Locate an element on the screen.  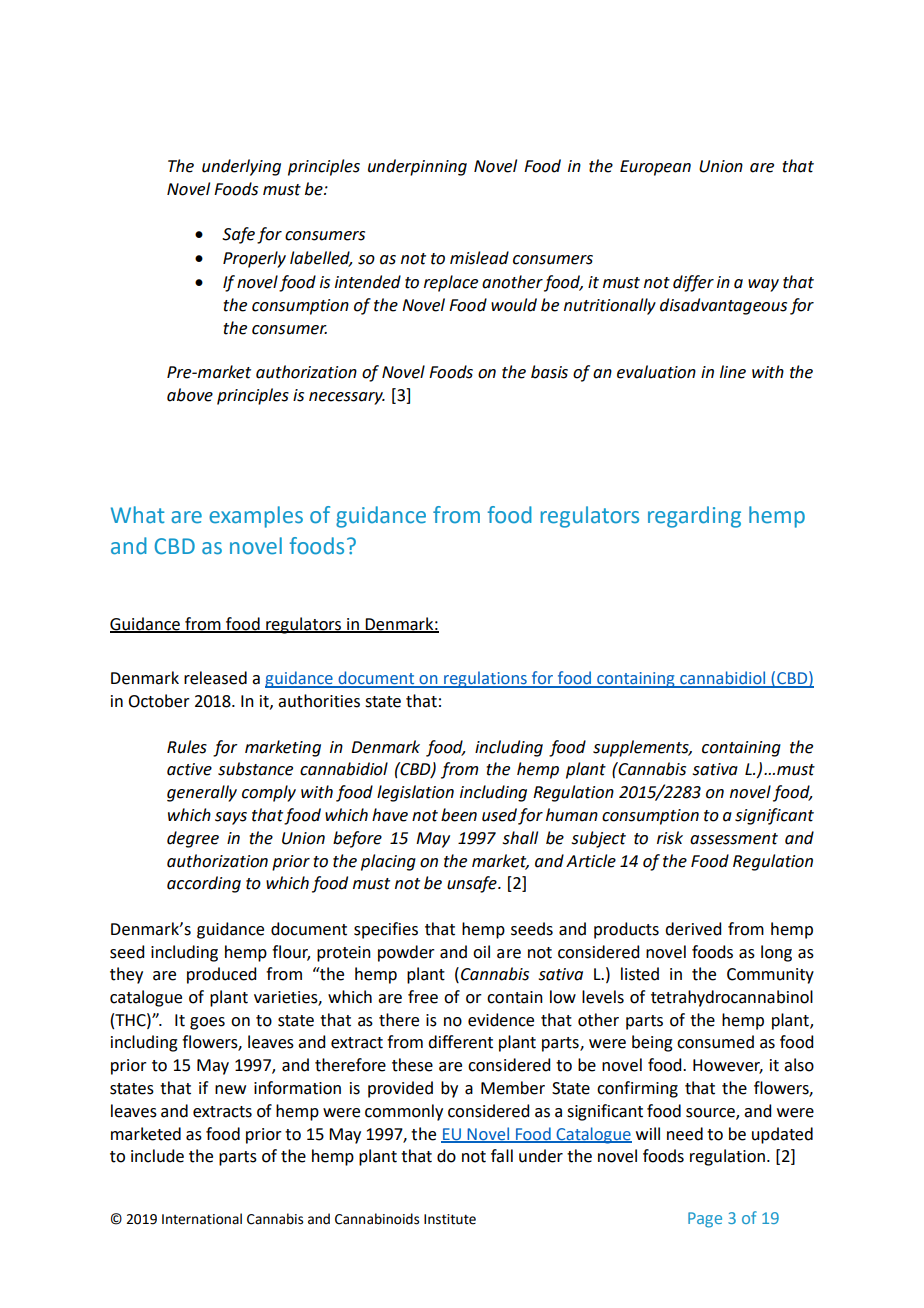
assessment is located at coordinates (734, 839).
